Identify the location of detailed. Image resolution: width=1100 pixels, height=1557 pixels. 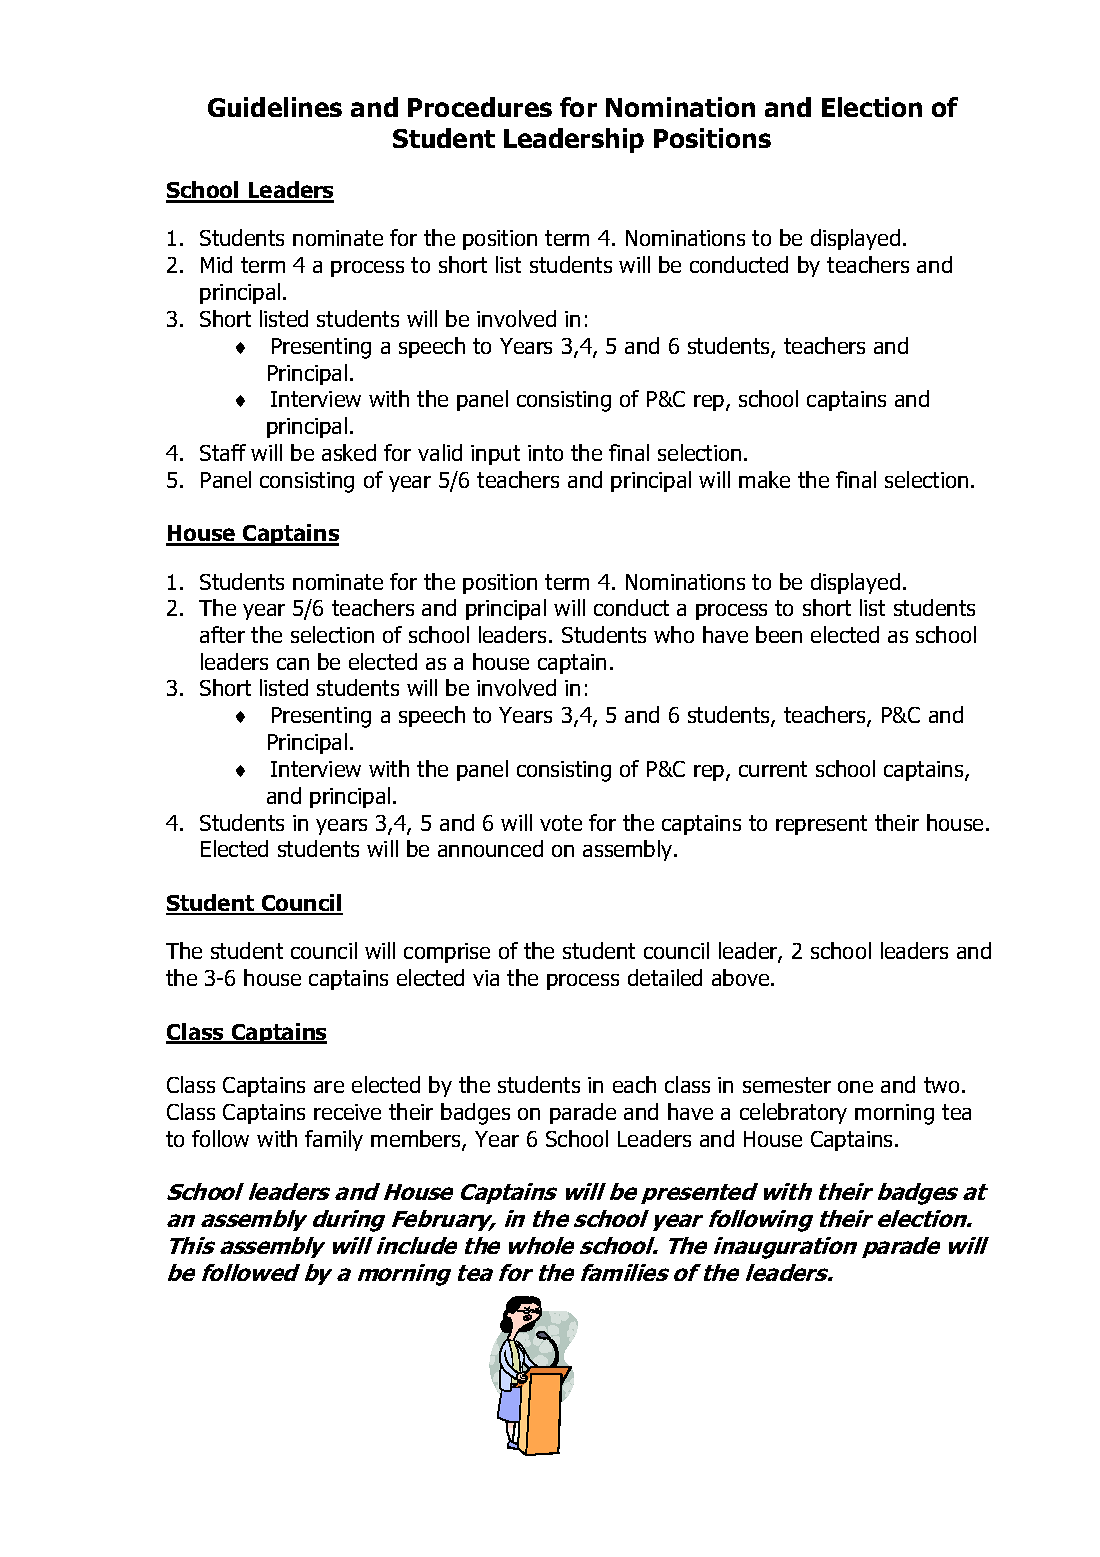
(665, 977).
